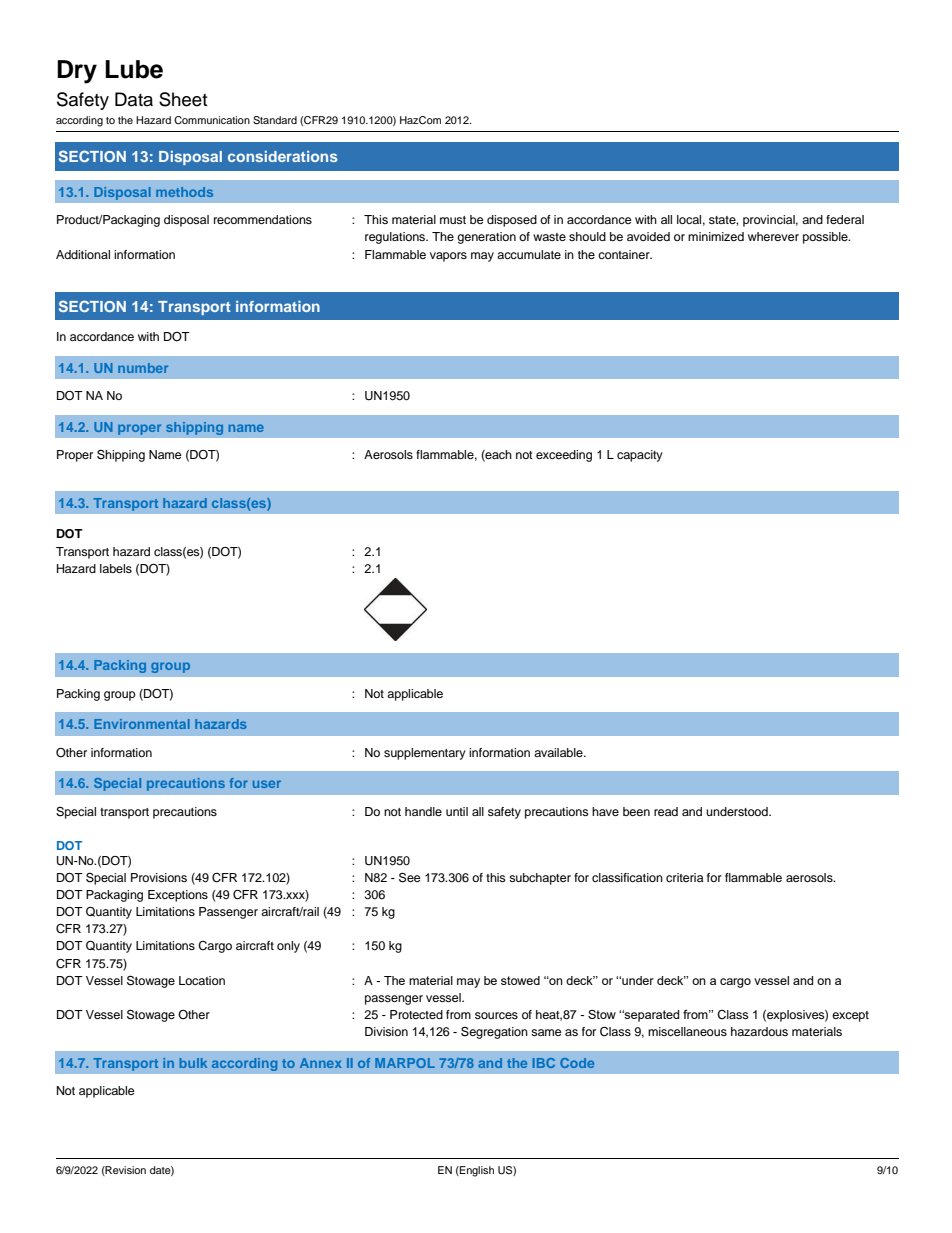  Describe the element at coordinates (448, 257) in the page. I see `vapors` at that location.
